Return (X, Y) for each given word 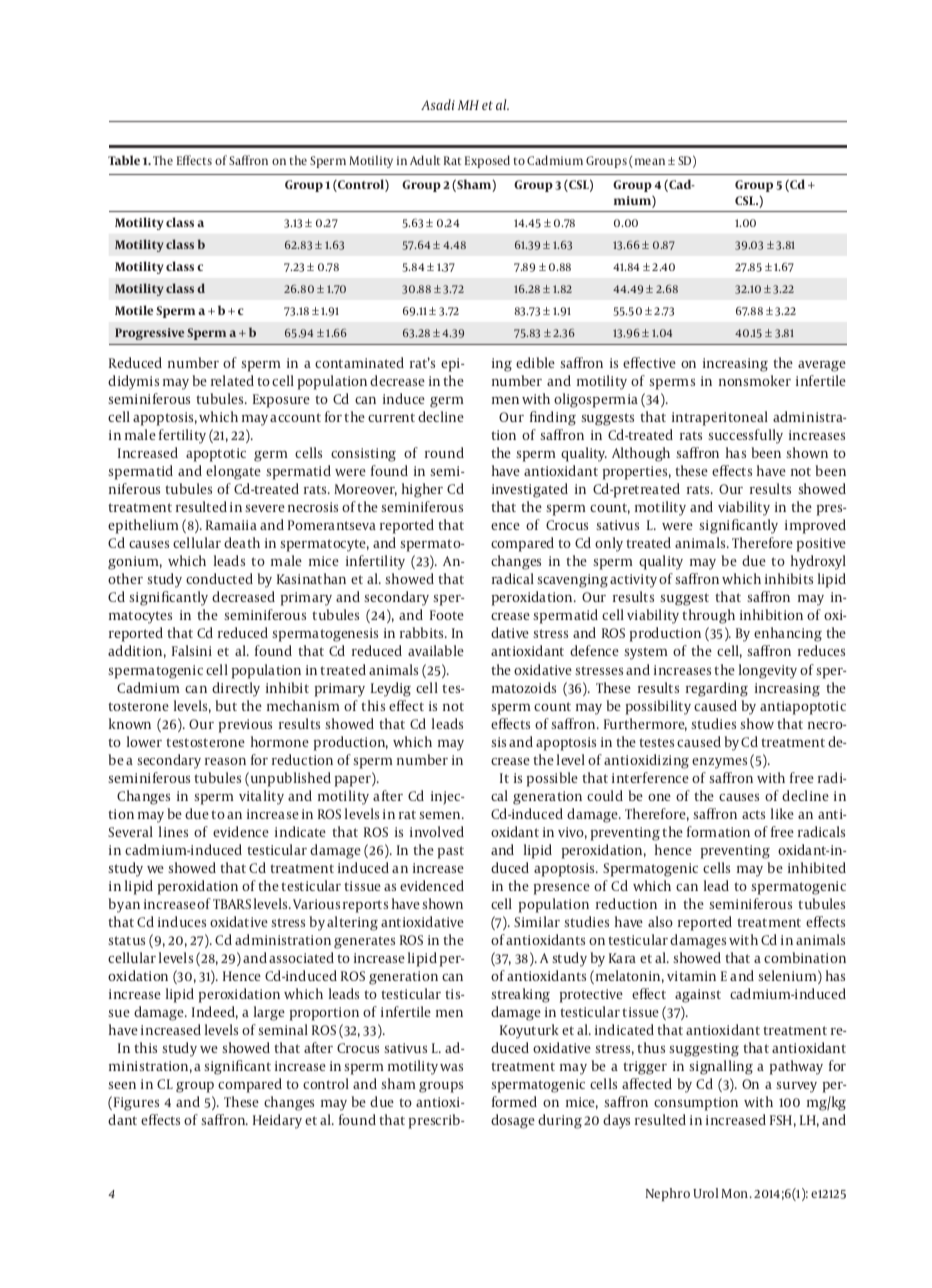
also (660, 921)
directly (236, 689)
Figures (136, 1104)
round (444, 452)
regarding (717, 689)
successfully (745, 436)
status (126, 940)
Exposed (487, 161)
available (436, 650)
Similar (537, 921)
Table (124, 160)
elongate (233, 472)
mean (648, 163)
